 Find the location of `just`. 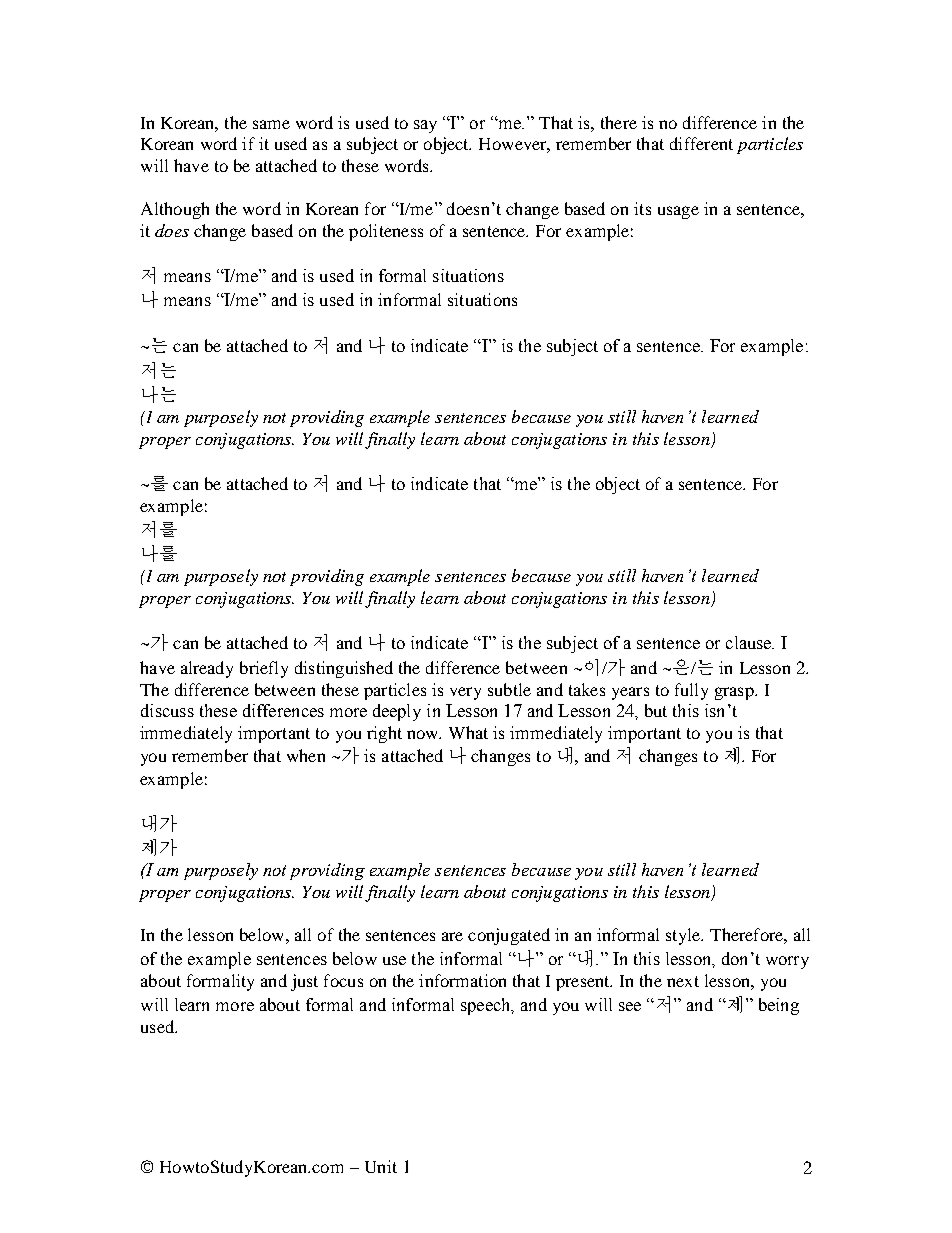

just is located at coordinates (304, 982).
